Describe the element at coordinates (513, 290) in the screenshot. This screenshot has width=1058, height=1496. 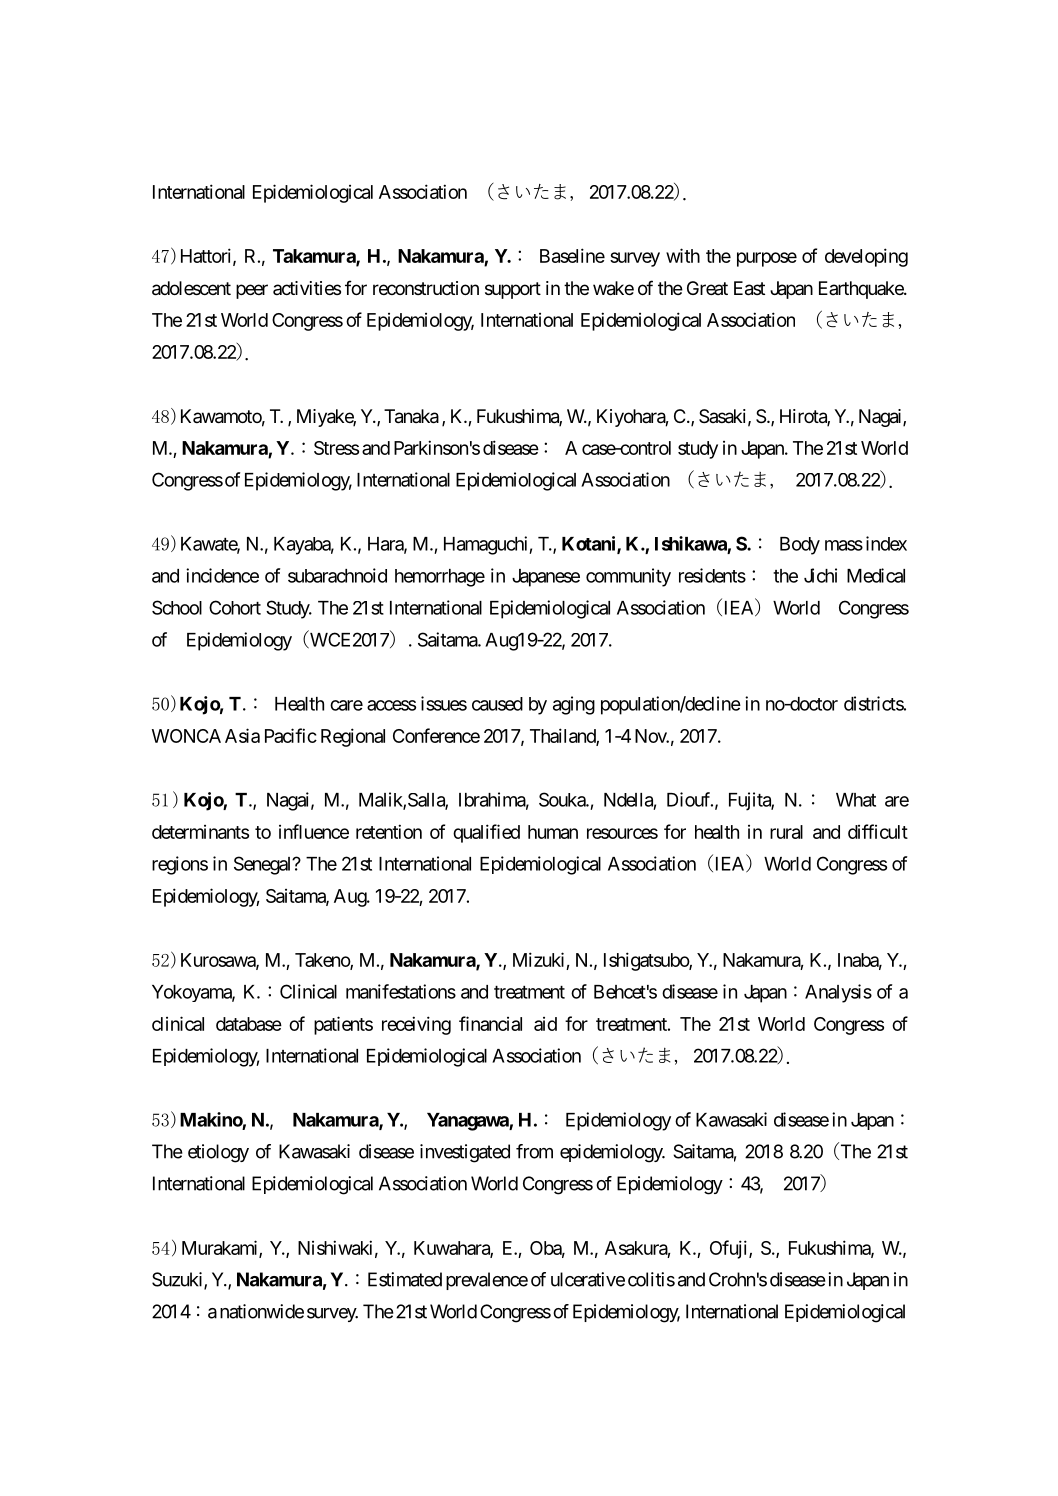
I see `support` at that location.
